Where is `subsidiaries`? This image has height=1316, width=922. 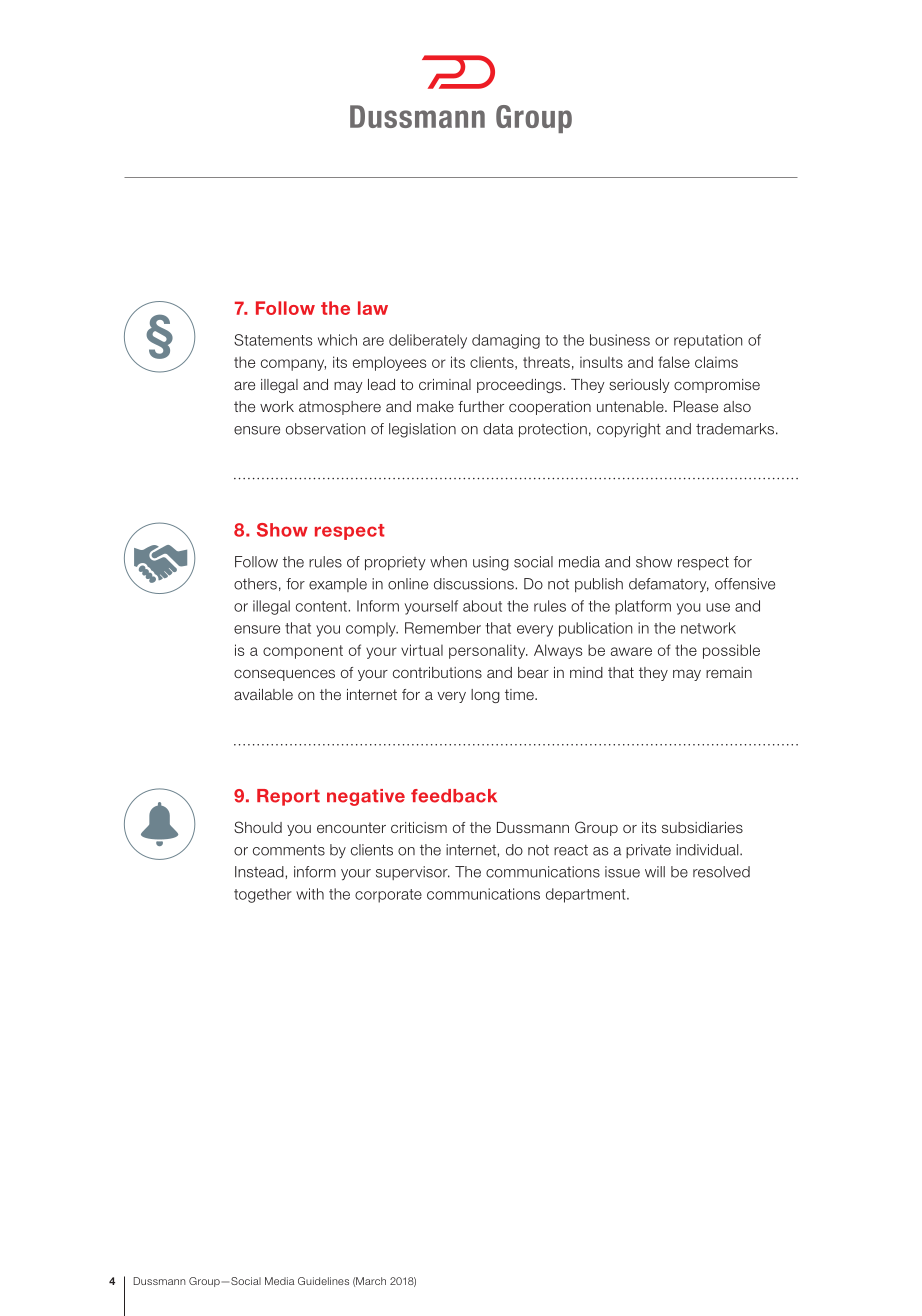
subsidiaries is located at coordinates (702, 827).
